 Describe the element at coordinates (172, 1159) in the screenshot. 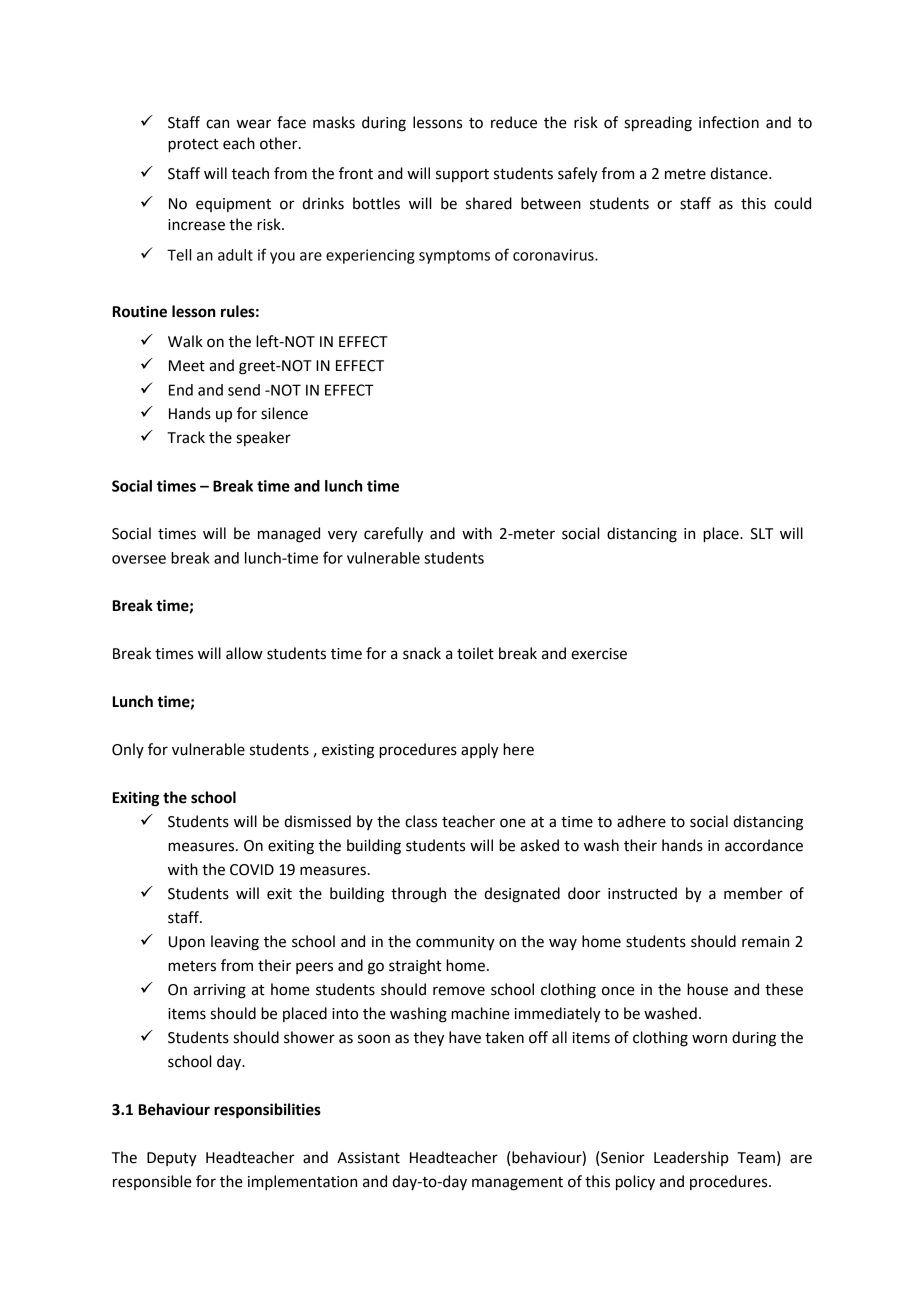

I see `Deputy` at that location.
